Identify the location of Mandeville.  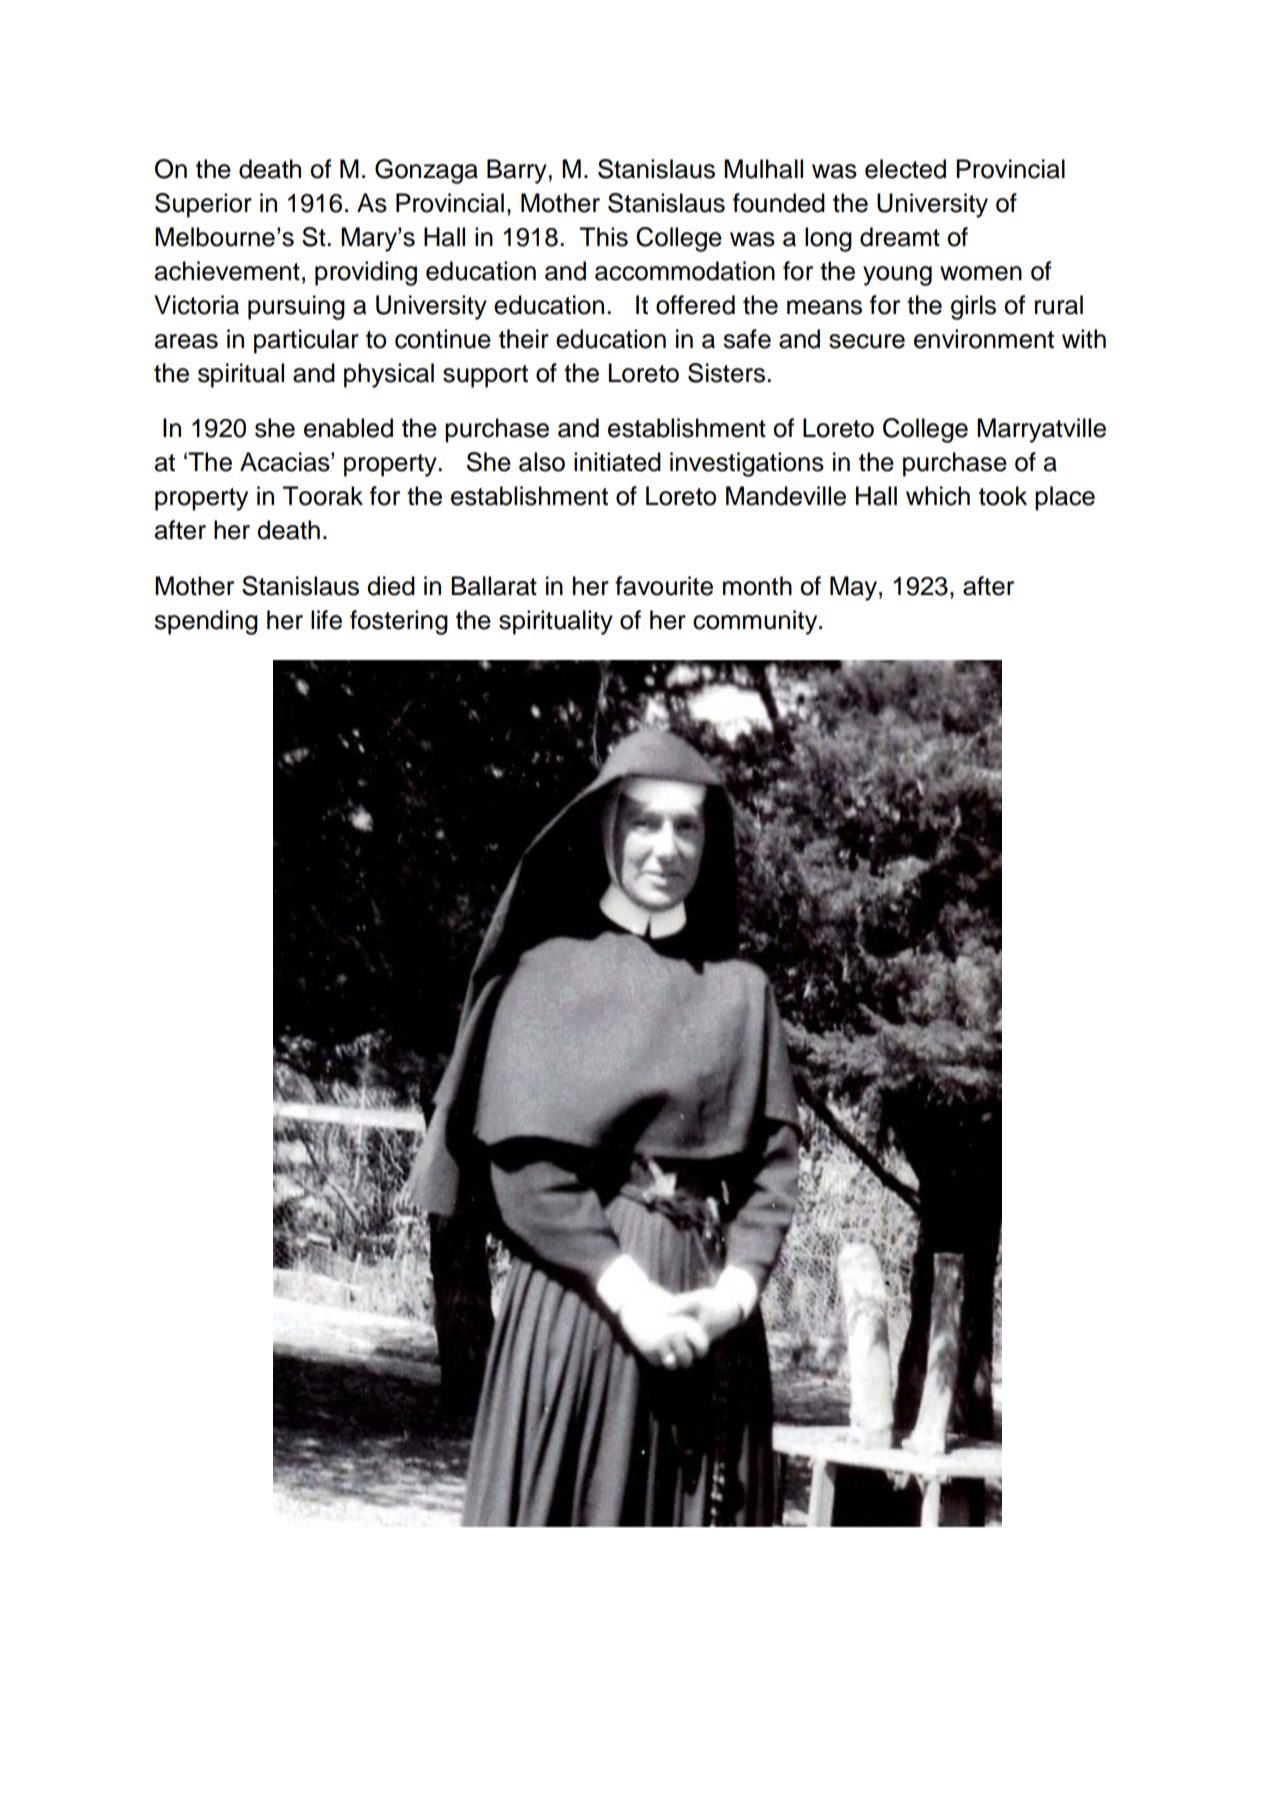
(786, 496).
